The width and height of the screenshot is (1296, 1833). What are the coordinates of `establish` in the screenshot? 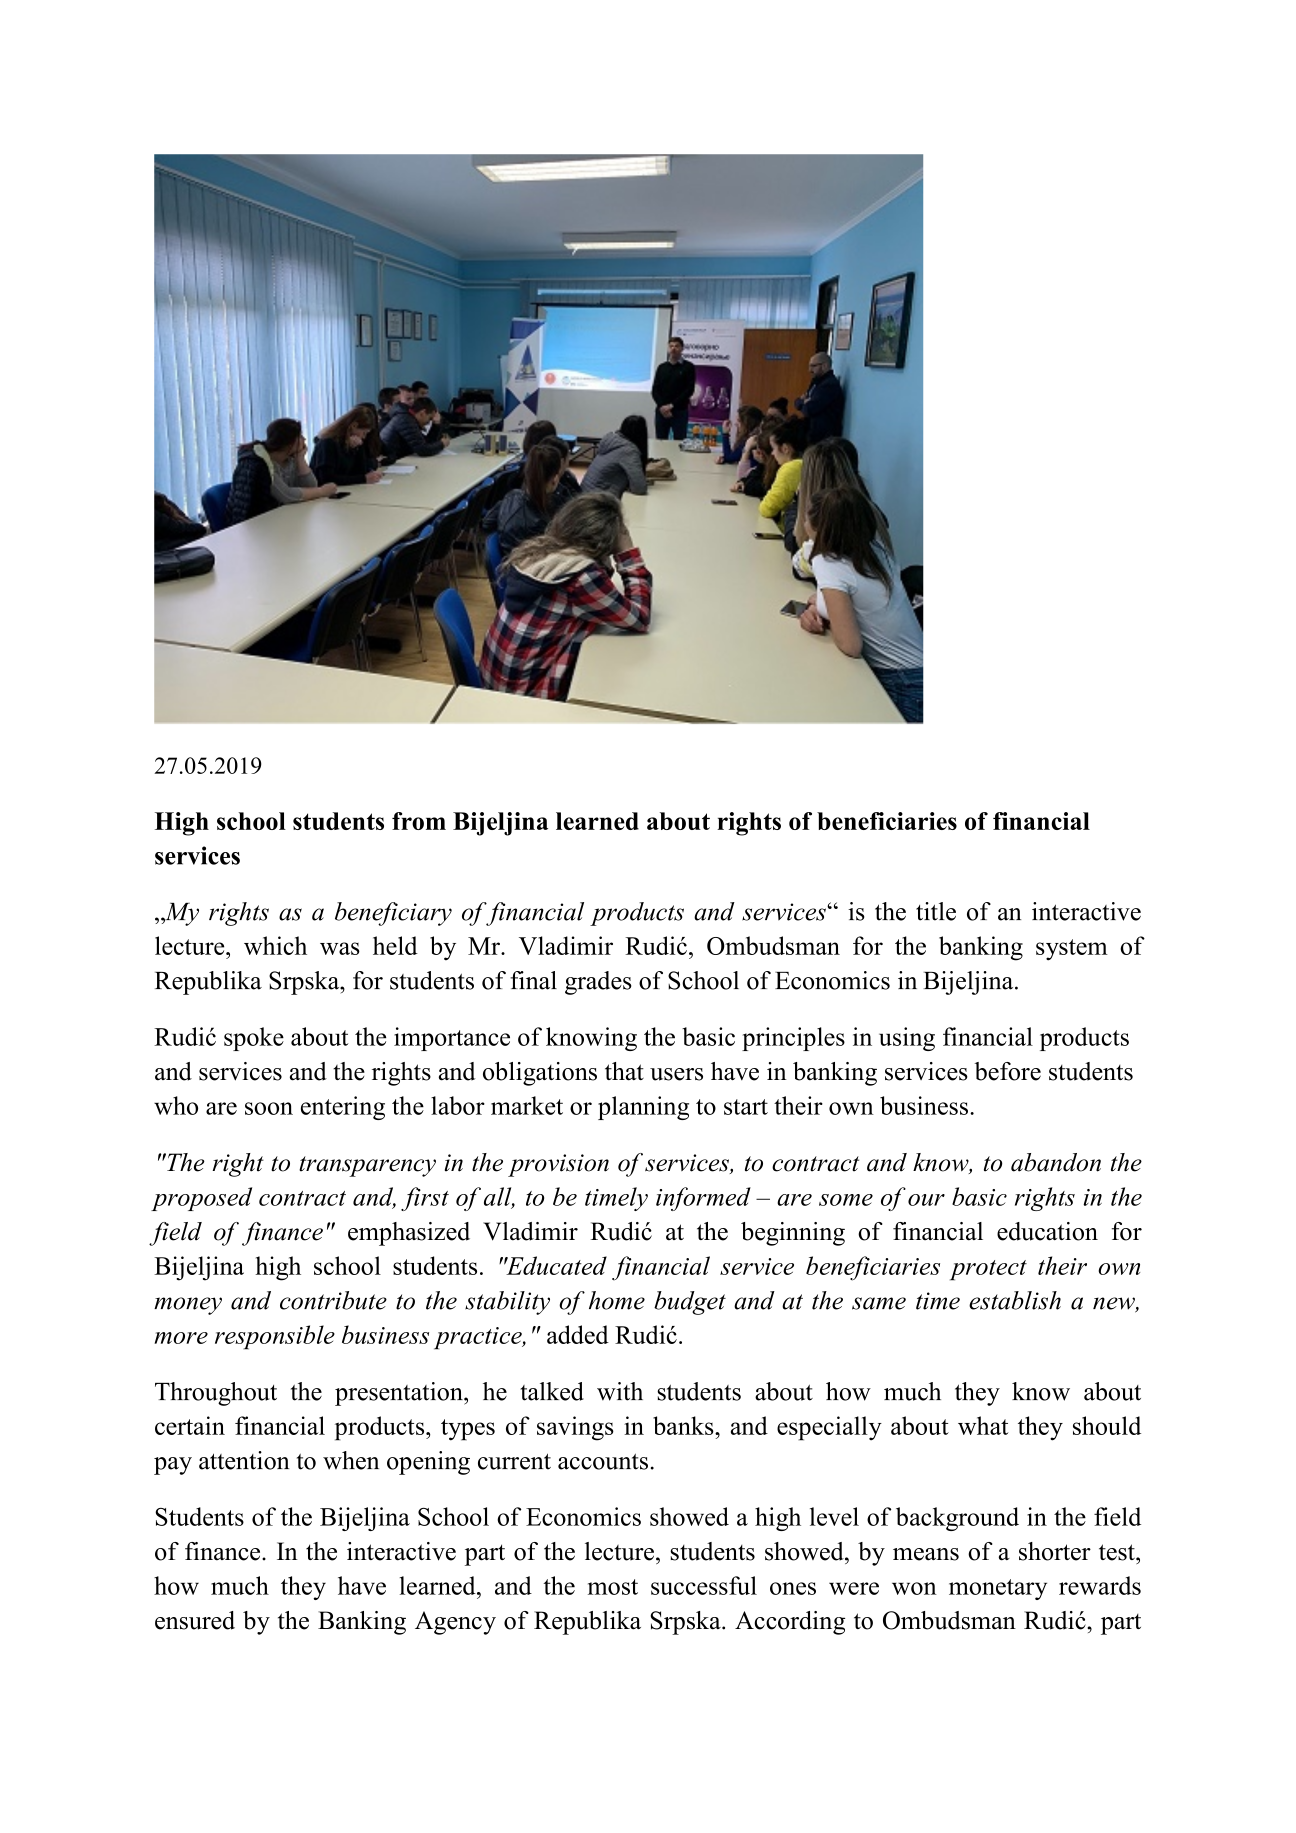 It's located at (1015, 1300).
